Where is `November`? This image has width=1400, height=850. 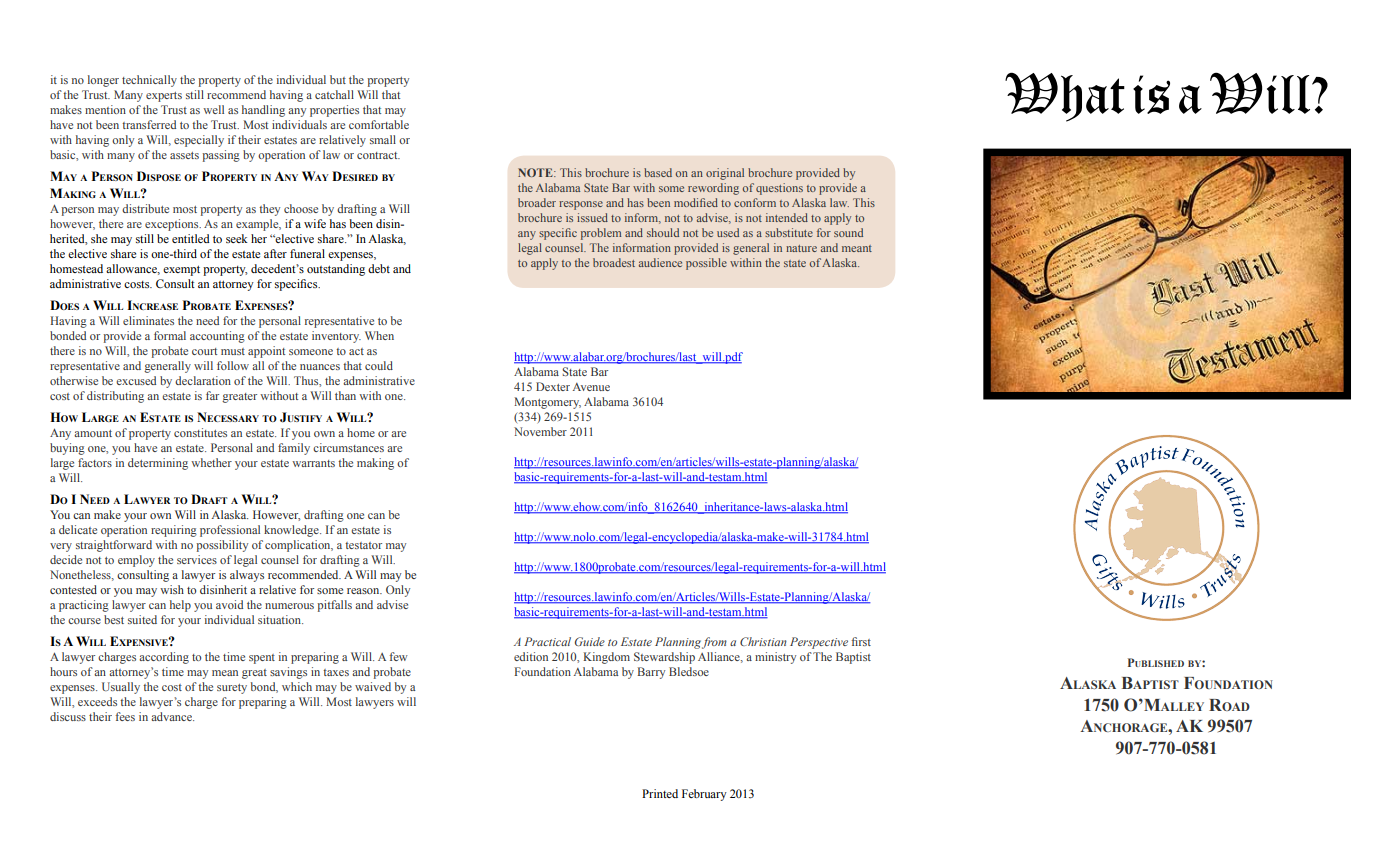 November is located at coordinates (540, 431).
